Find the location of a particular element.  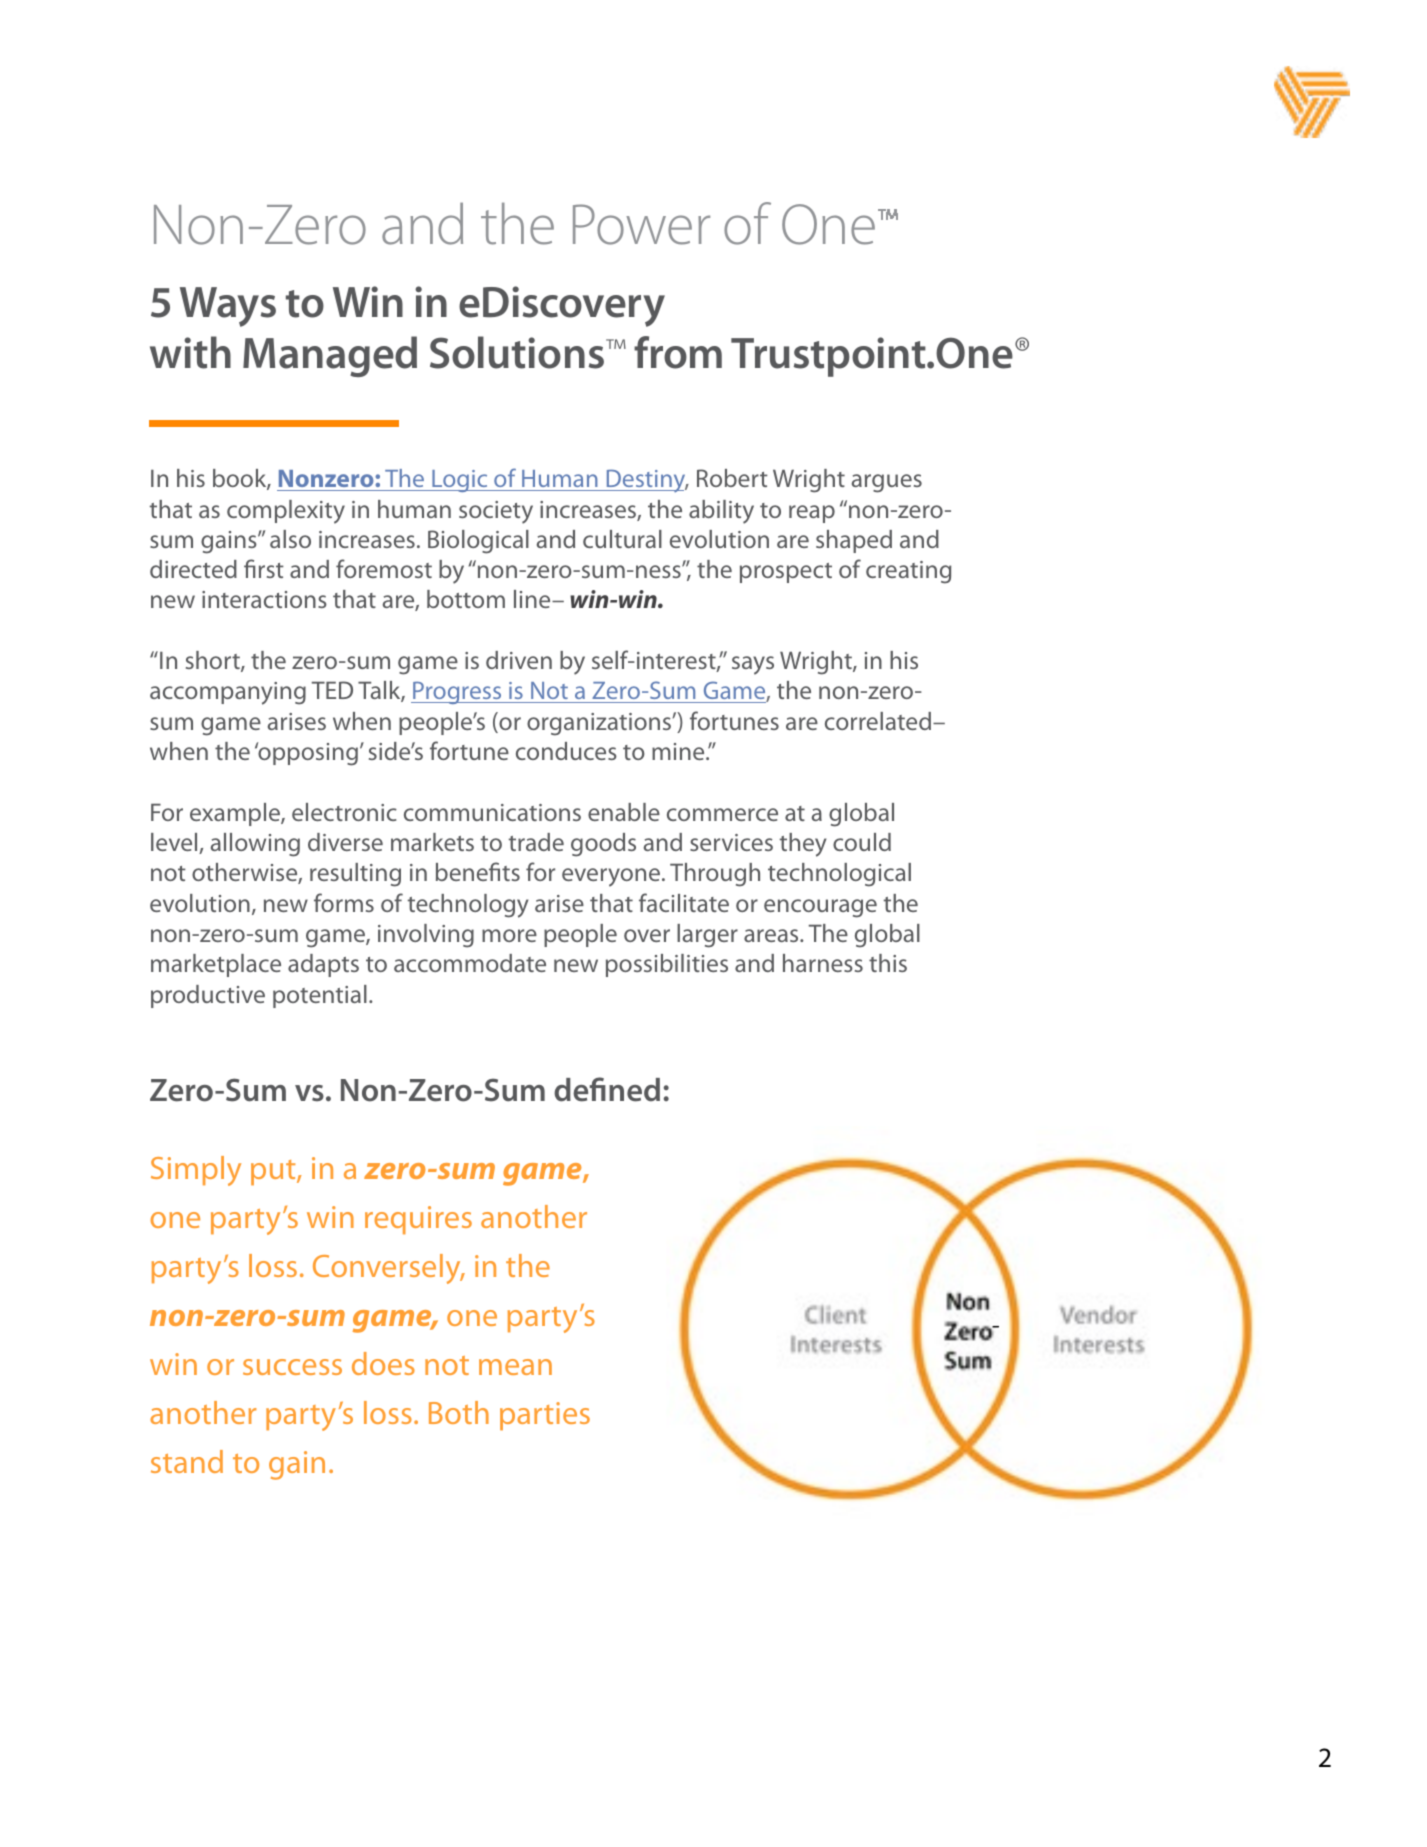

says is located at coordinates (753, 665).
